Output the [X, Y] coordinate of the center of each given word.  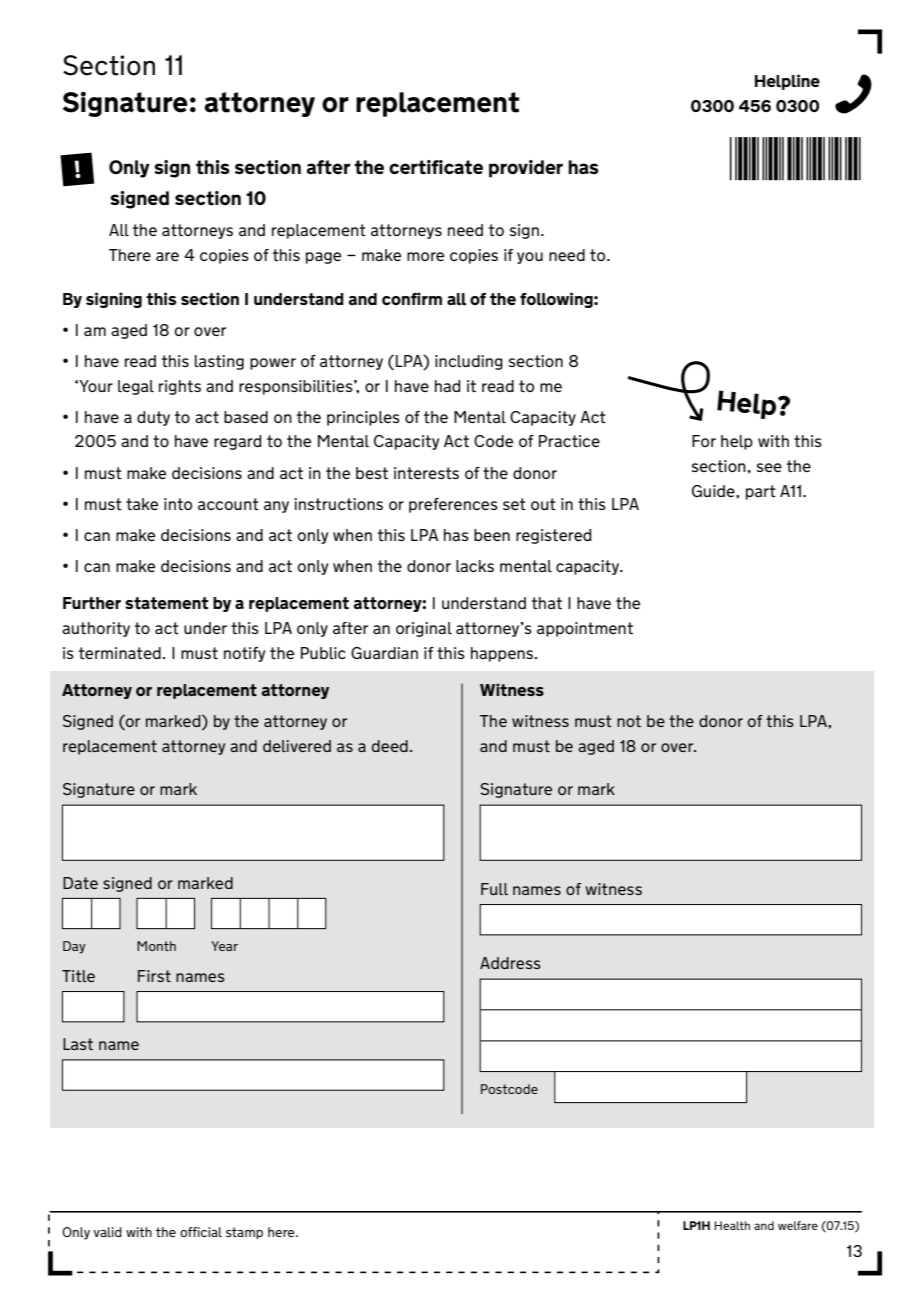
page [323, 258]
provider [526, 169]
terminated [120, 653]
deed [389, 746]
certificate [436, 167]
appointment [585, 629]
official [201, 1232]
